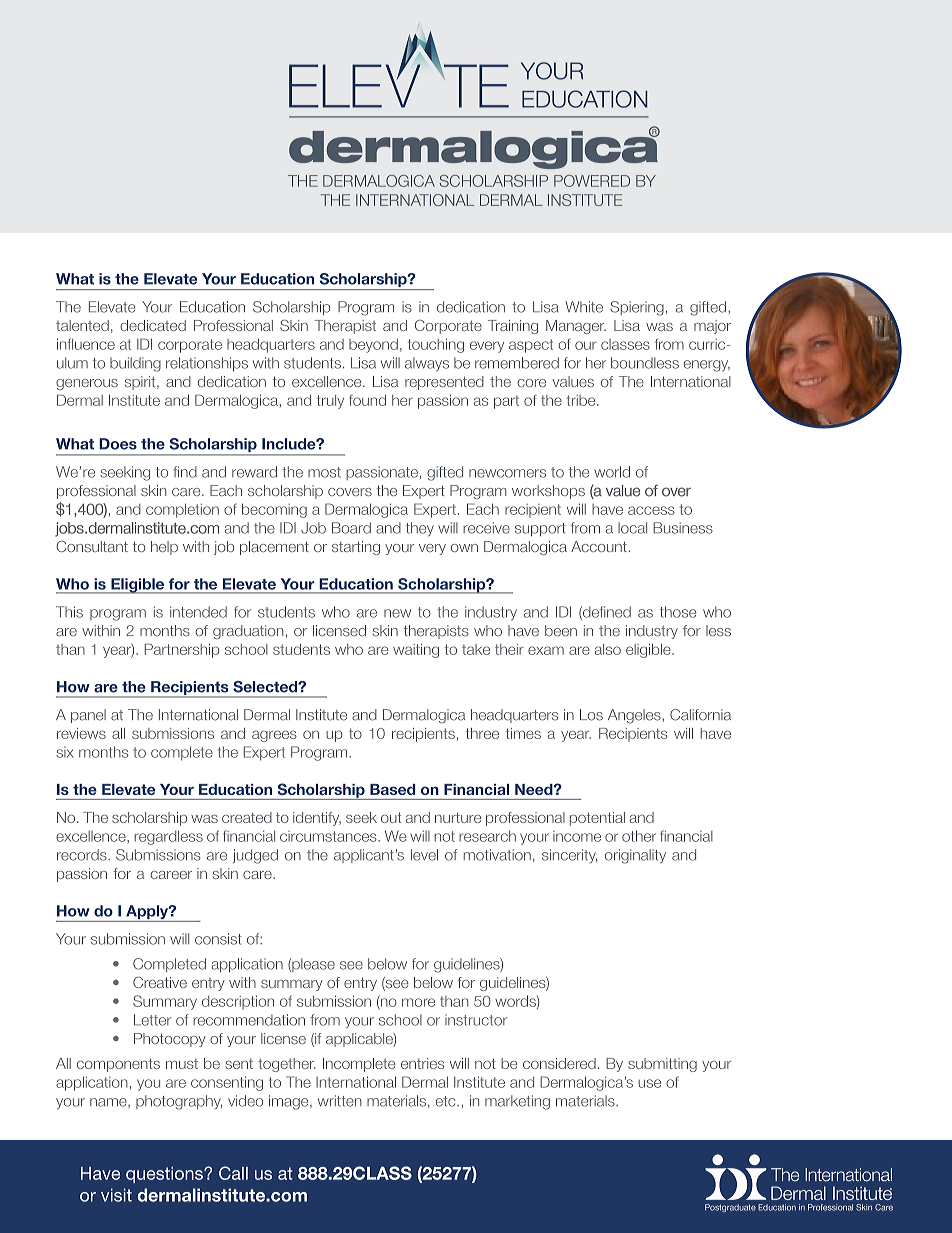 The image size is (952, 1233). I want to click on dedicated, so click(153, 325).
